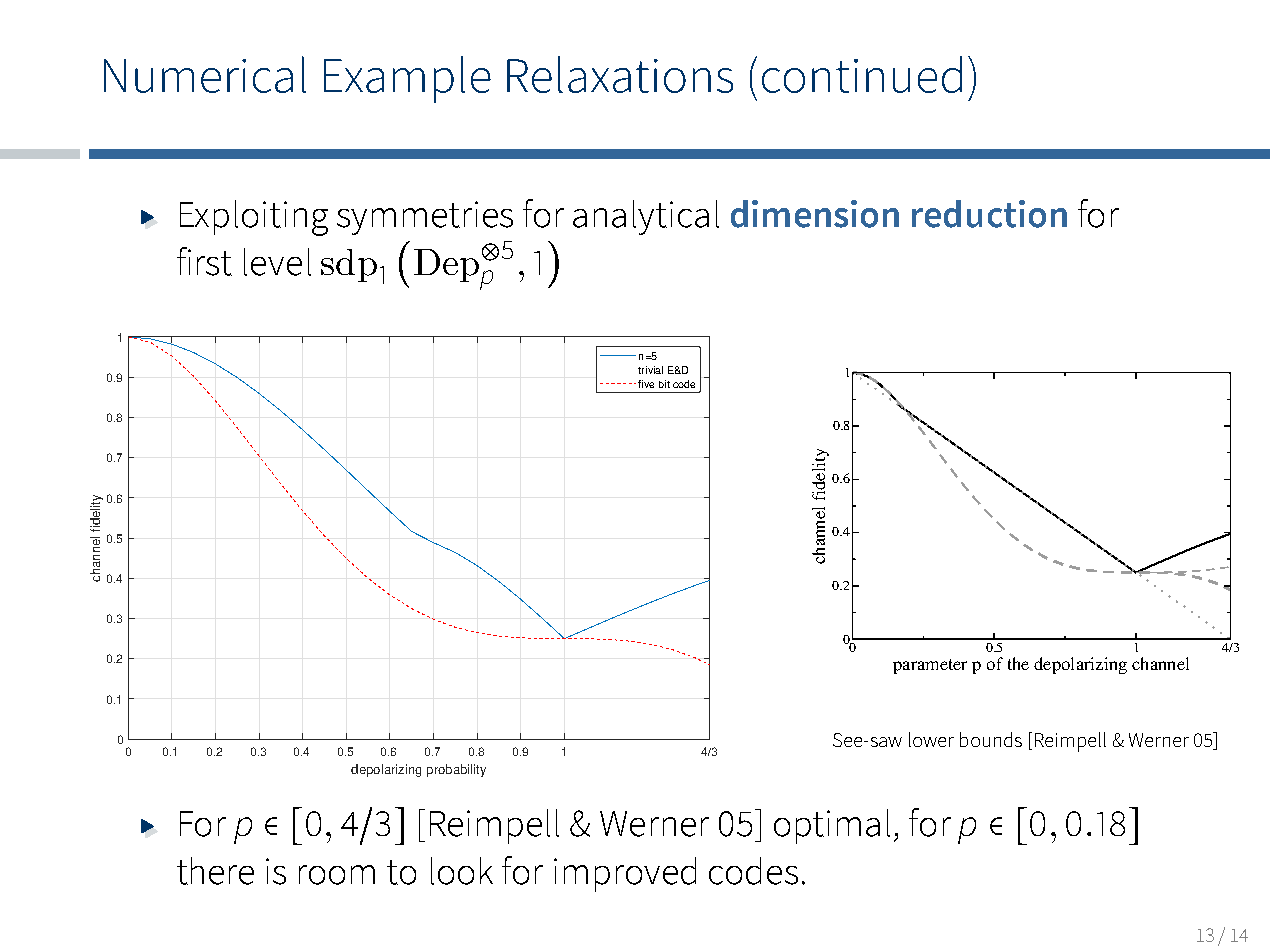  Describe the element at coordinates (650, 370) in the screenshot. I see `trivial` at that location.
